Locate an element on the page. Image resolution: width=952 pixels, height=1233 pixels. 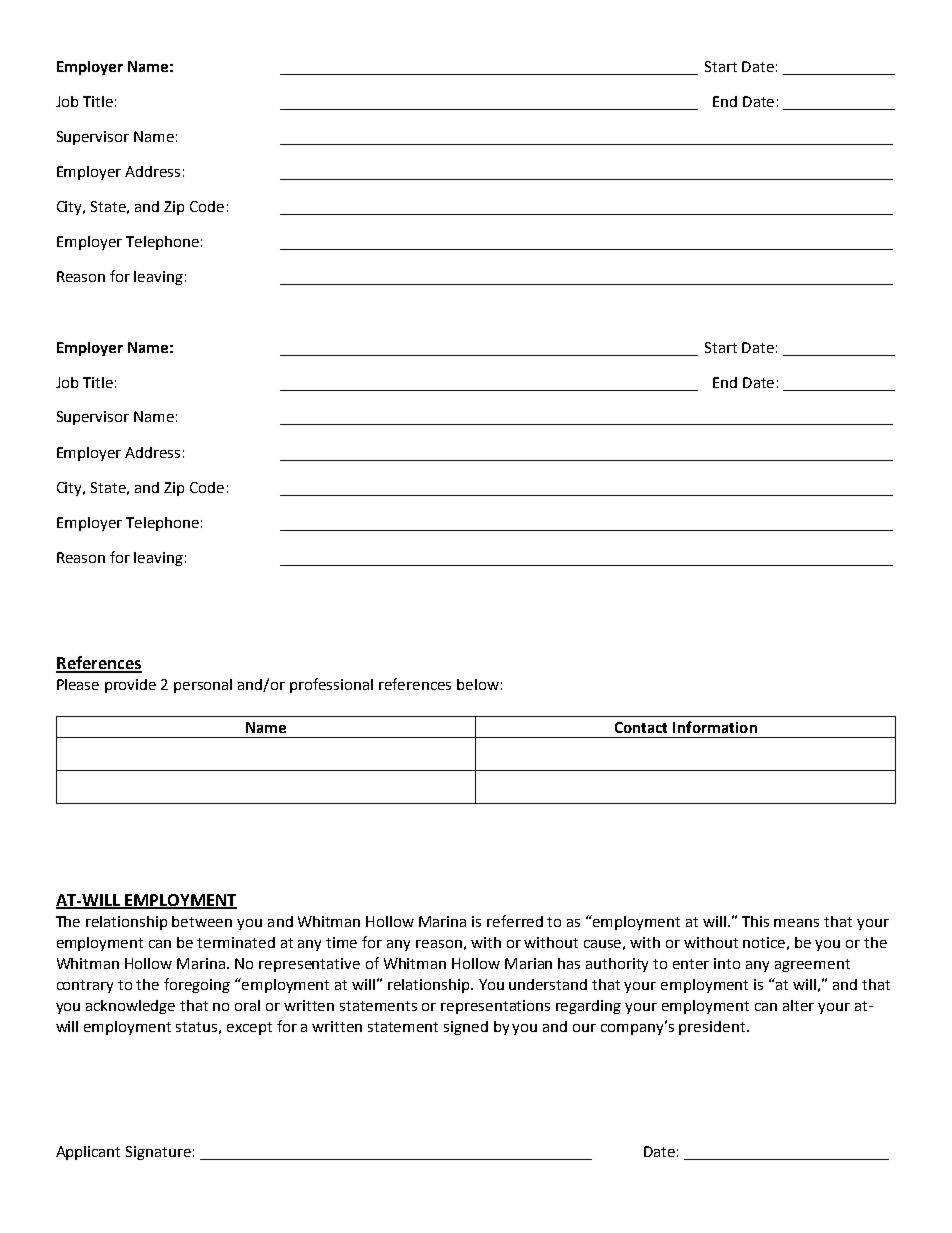
between is located at coordinates (202, 921).
